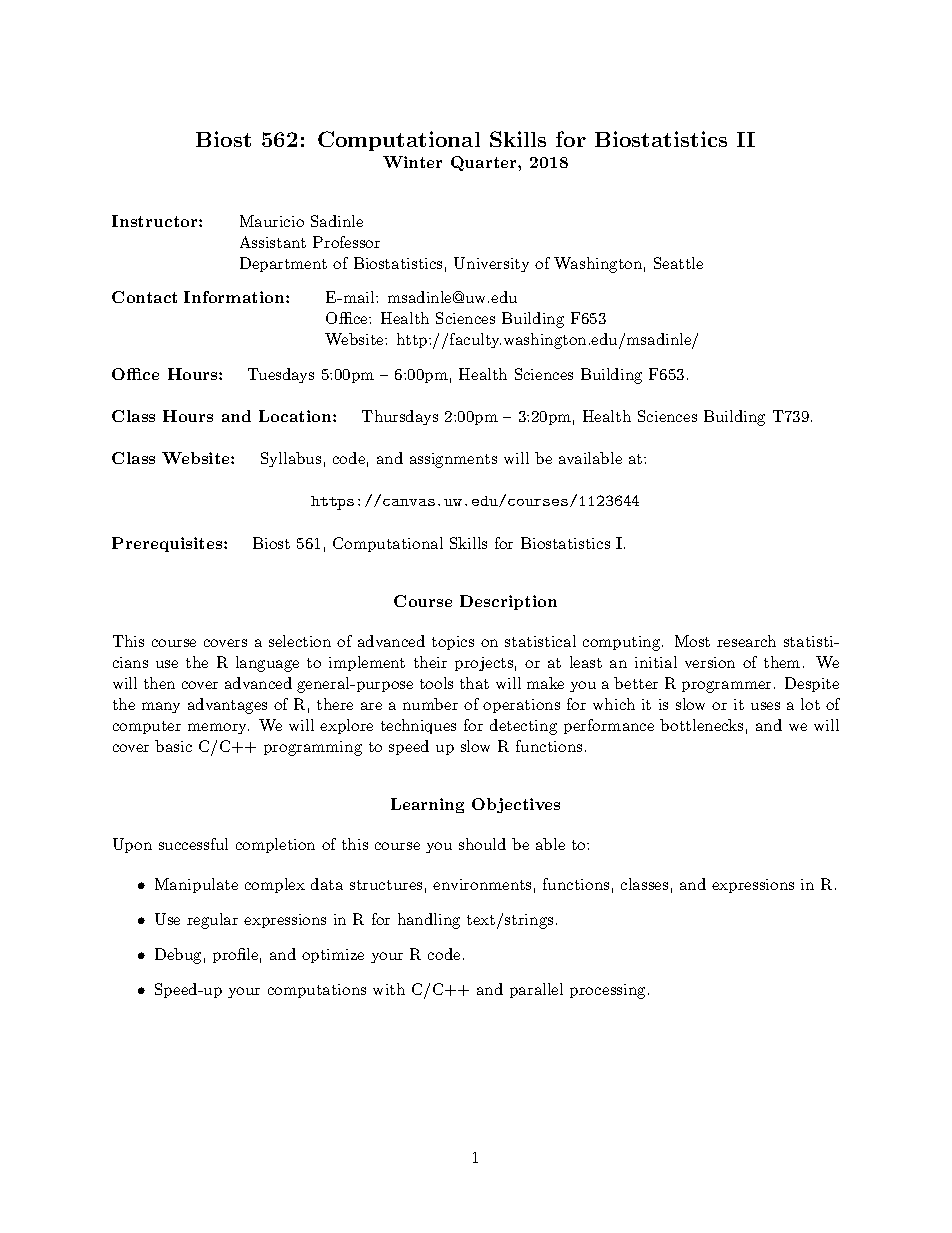  I want to click on Debug, so click(178, 956).
